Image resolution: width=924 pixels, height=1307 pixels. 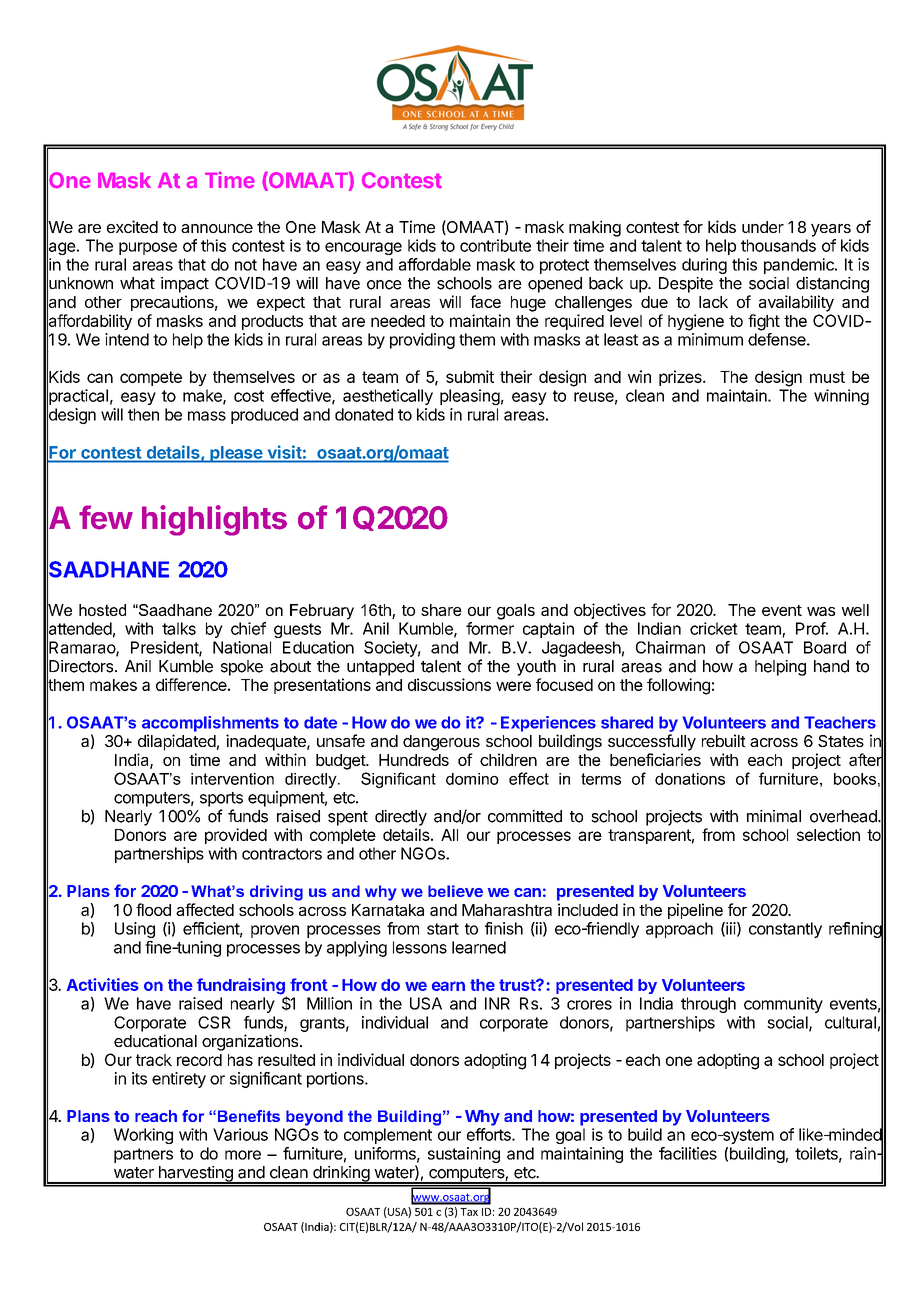 What do you see at coordinates (143, 1136) in the screenshot?
I see `Working` at bounding box center [143, 1136].
